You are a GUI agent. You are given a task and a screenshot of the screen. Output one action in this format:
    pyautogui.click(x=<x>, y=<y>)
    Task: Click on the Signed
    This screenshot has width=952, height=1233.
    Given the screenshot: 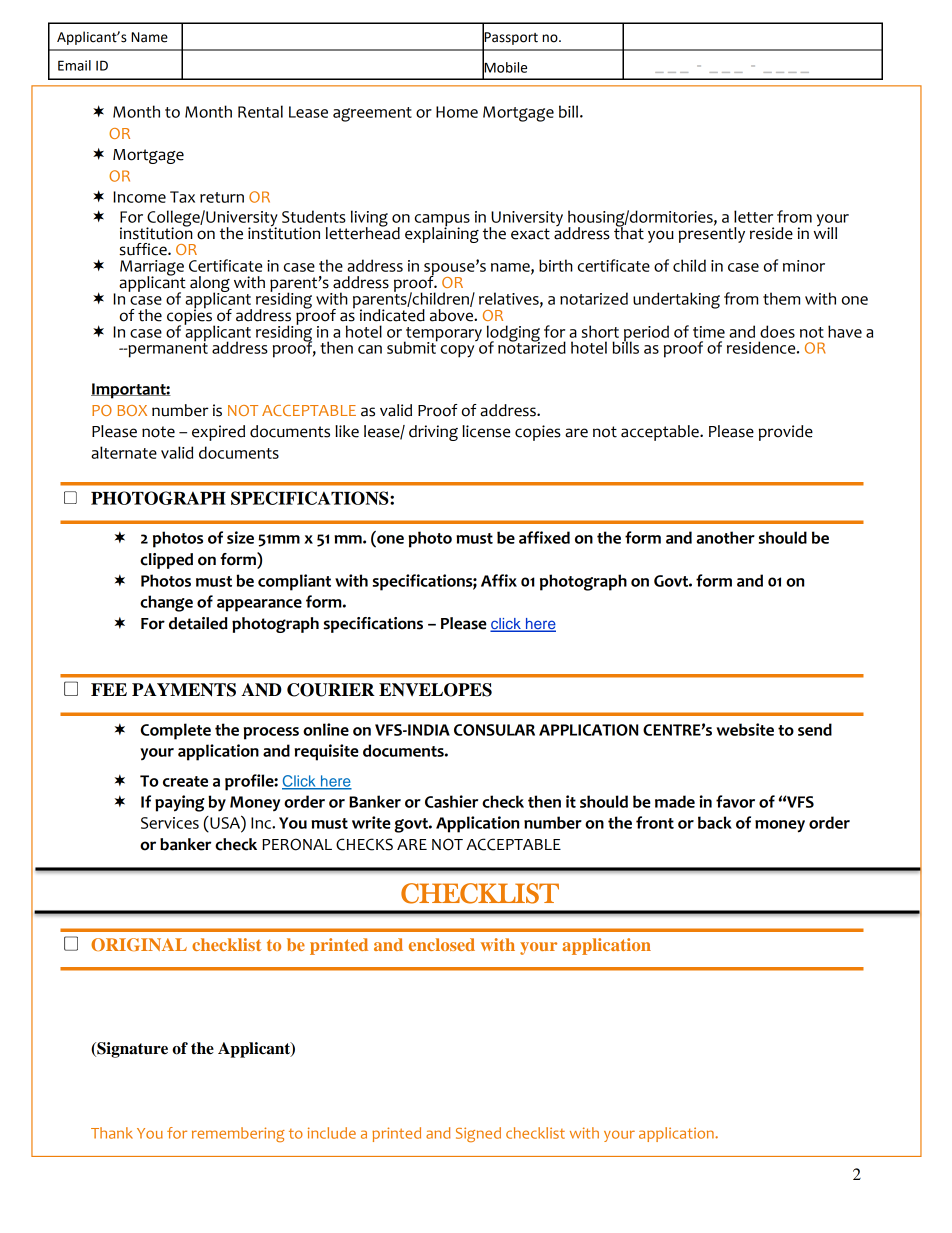 What is the action you would take?
    pyautogui.click(x=478, y=1134)
